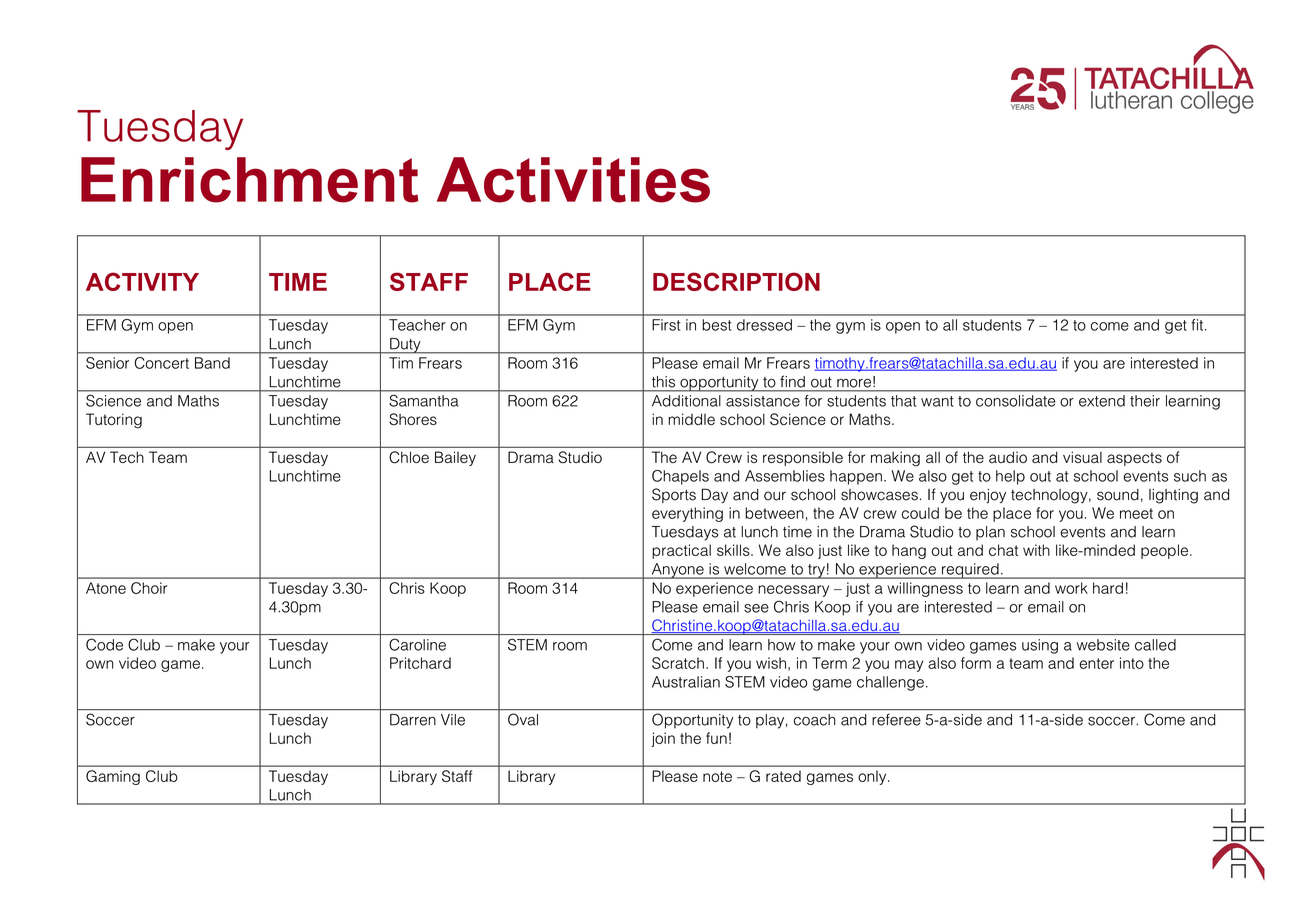 The image size is (1309, 924). Describe the element at coordinates (1103, 645) in the screenshot. I see `website` at that location.
